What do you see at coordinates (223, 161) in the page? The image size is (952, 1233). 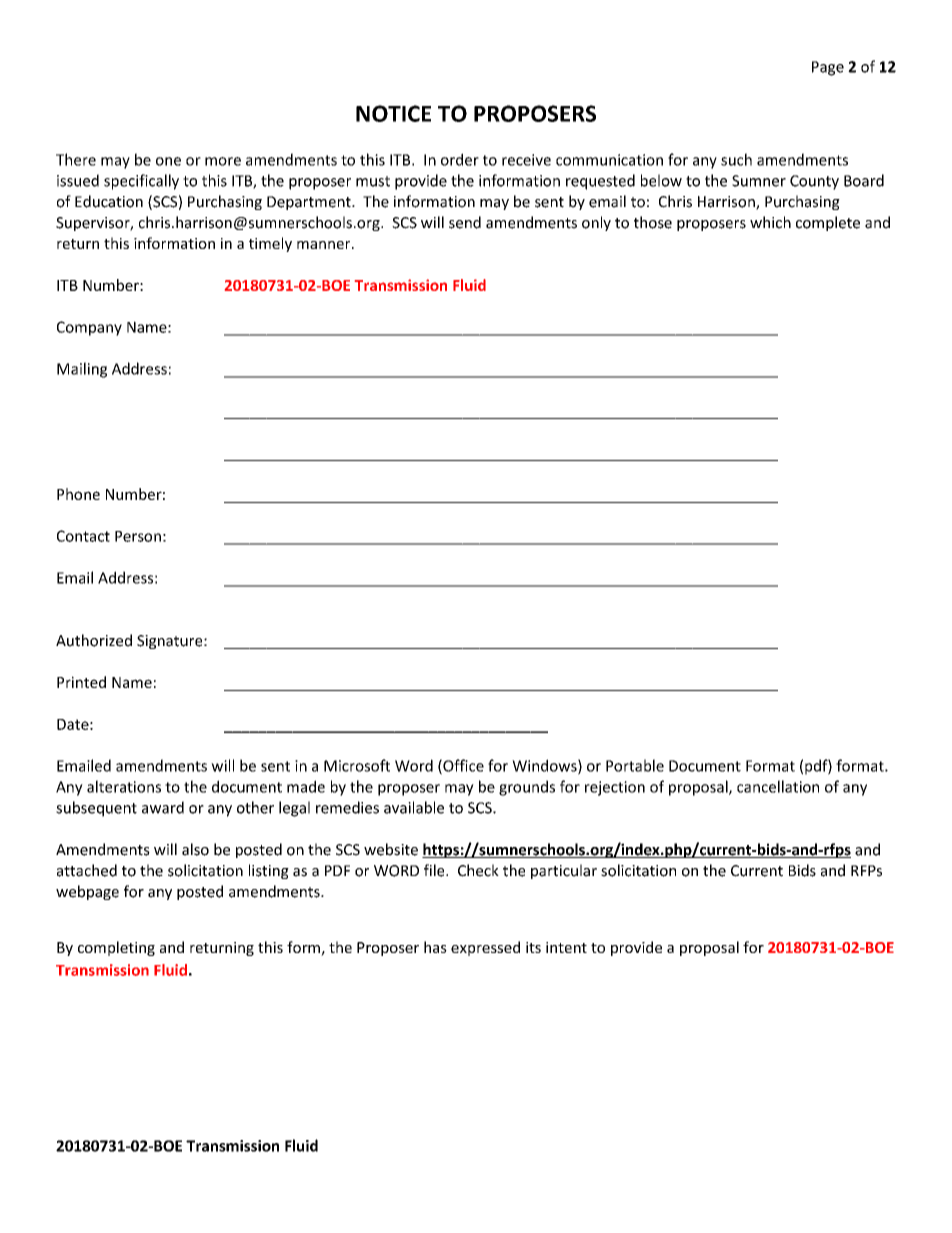 I see `more` at bounding box center [223, 161].
